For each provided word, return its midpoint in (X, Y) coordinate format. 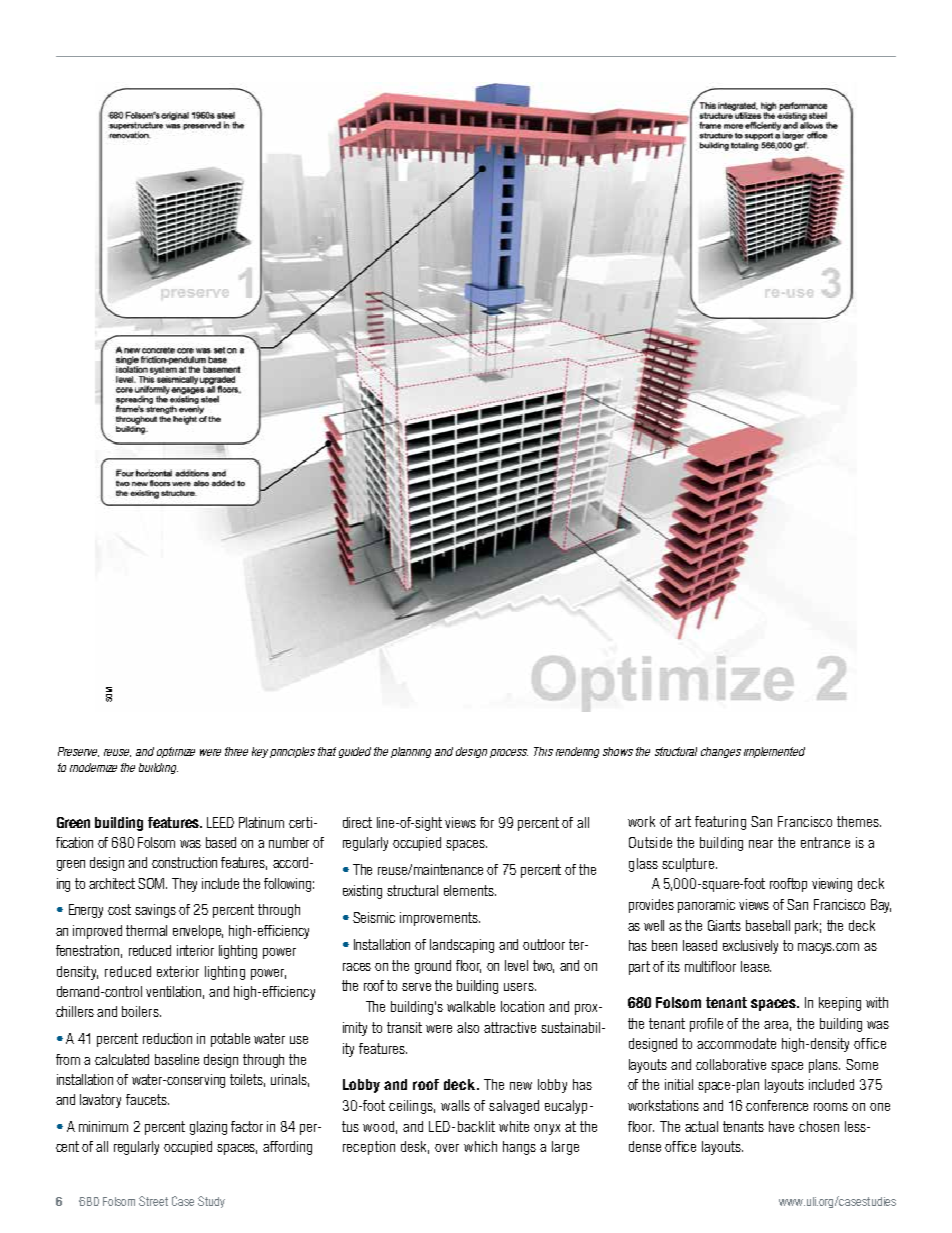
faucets (147, 1099)
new (521, 1086)
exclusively (750, 947)
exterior (178, 971)
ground (433, 967)
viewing (832, 885)
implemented (774, 752)
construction (184, 862)
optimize (176, 752)
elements (470, 890)
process (509, 753)
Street (153, 1201)
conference (777, 1105)
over (447, 1148)
